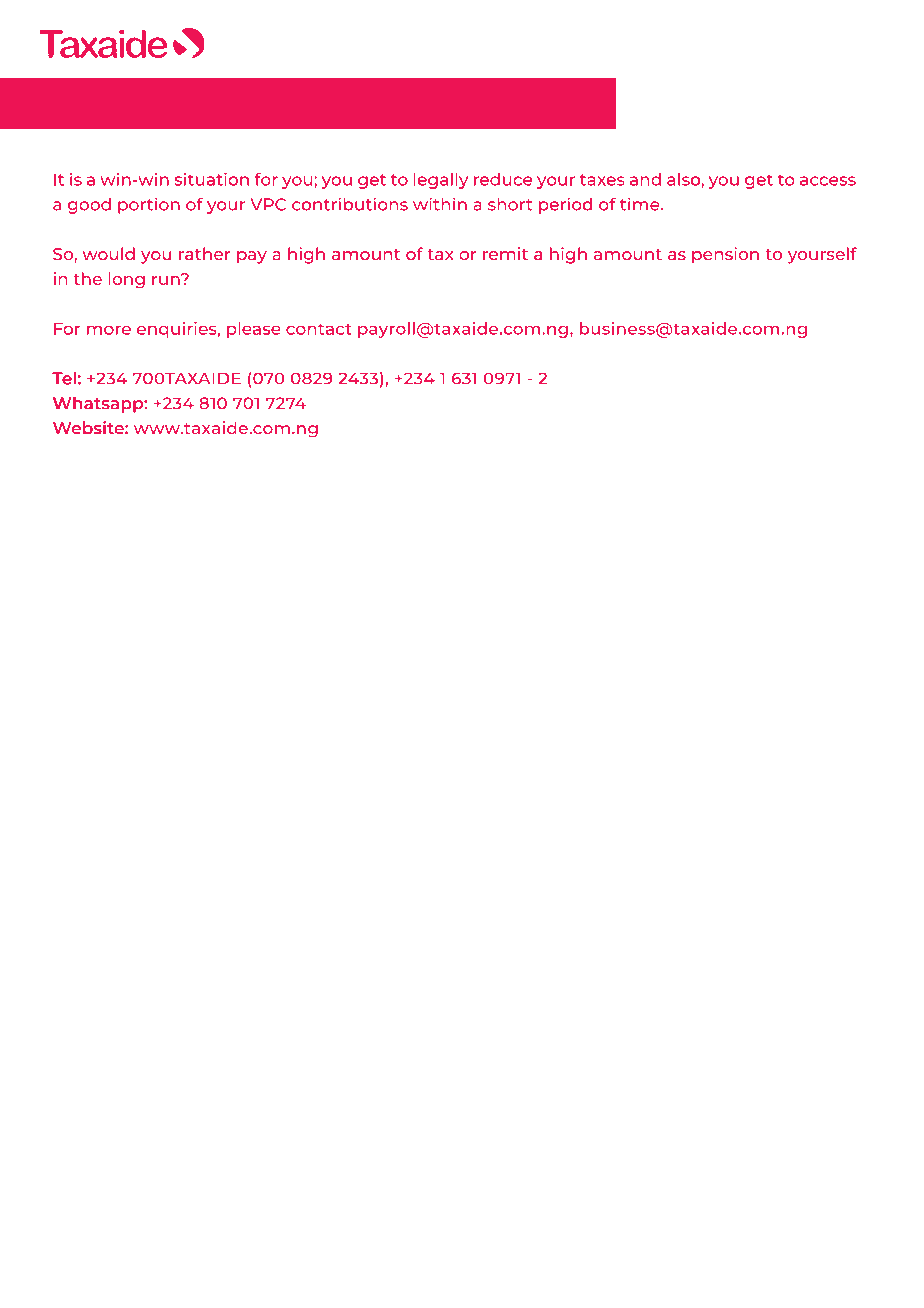  What do you see at coordinates (205, 253) in the page?
I see `rather` at bounding box center [205, 253].
